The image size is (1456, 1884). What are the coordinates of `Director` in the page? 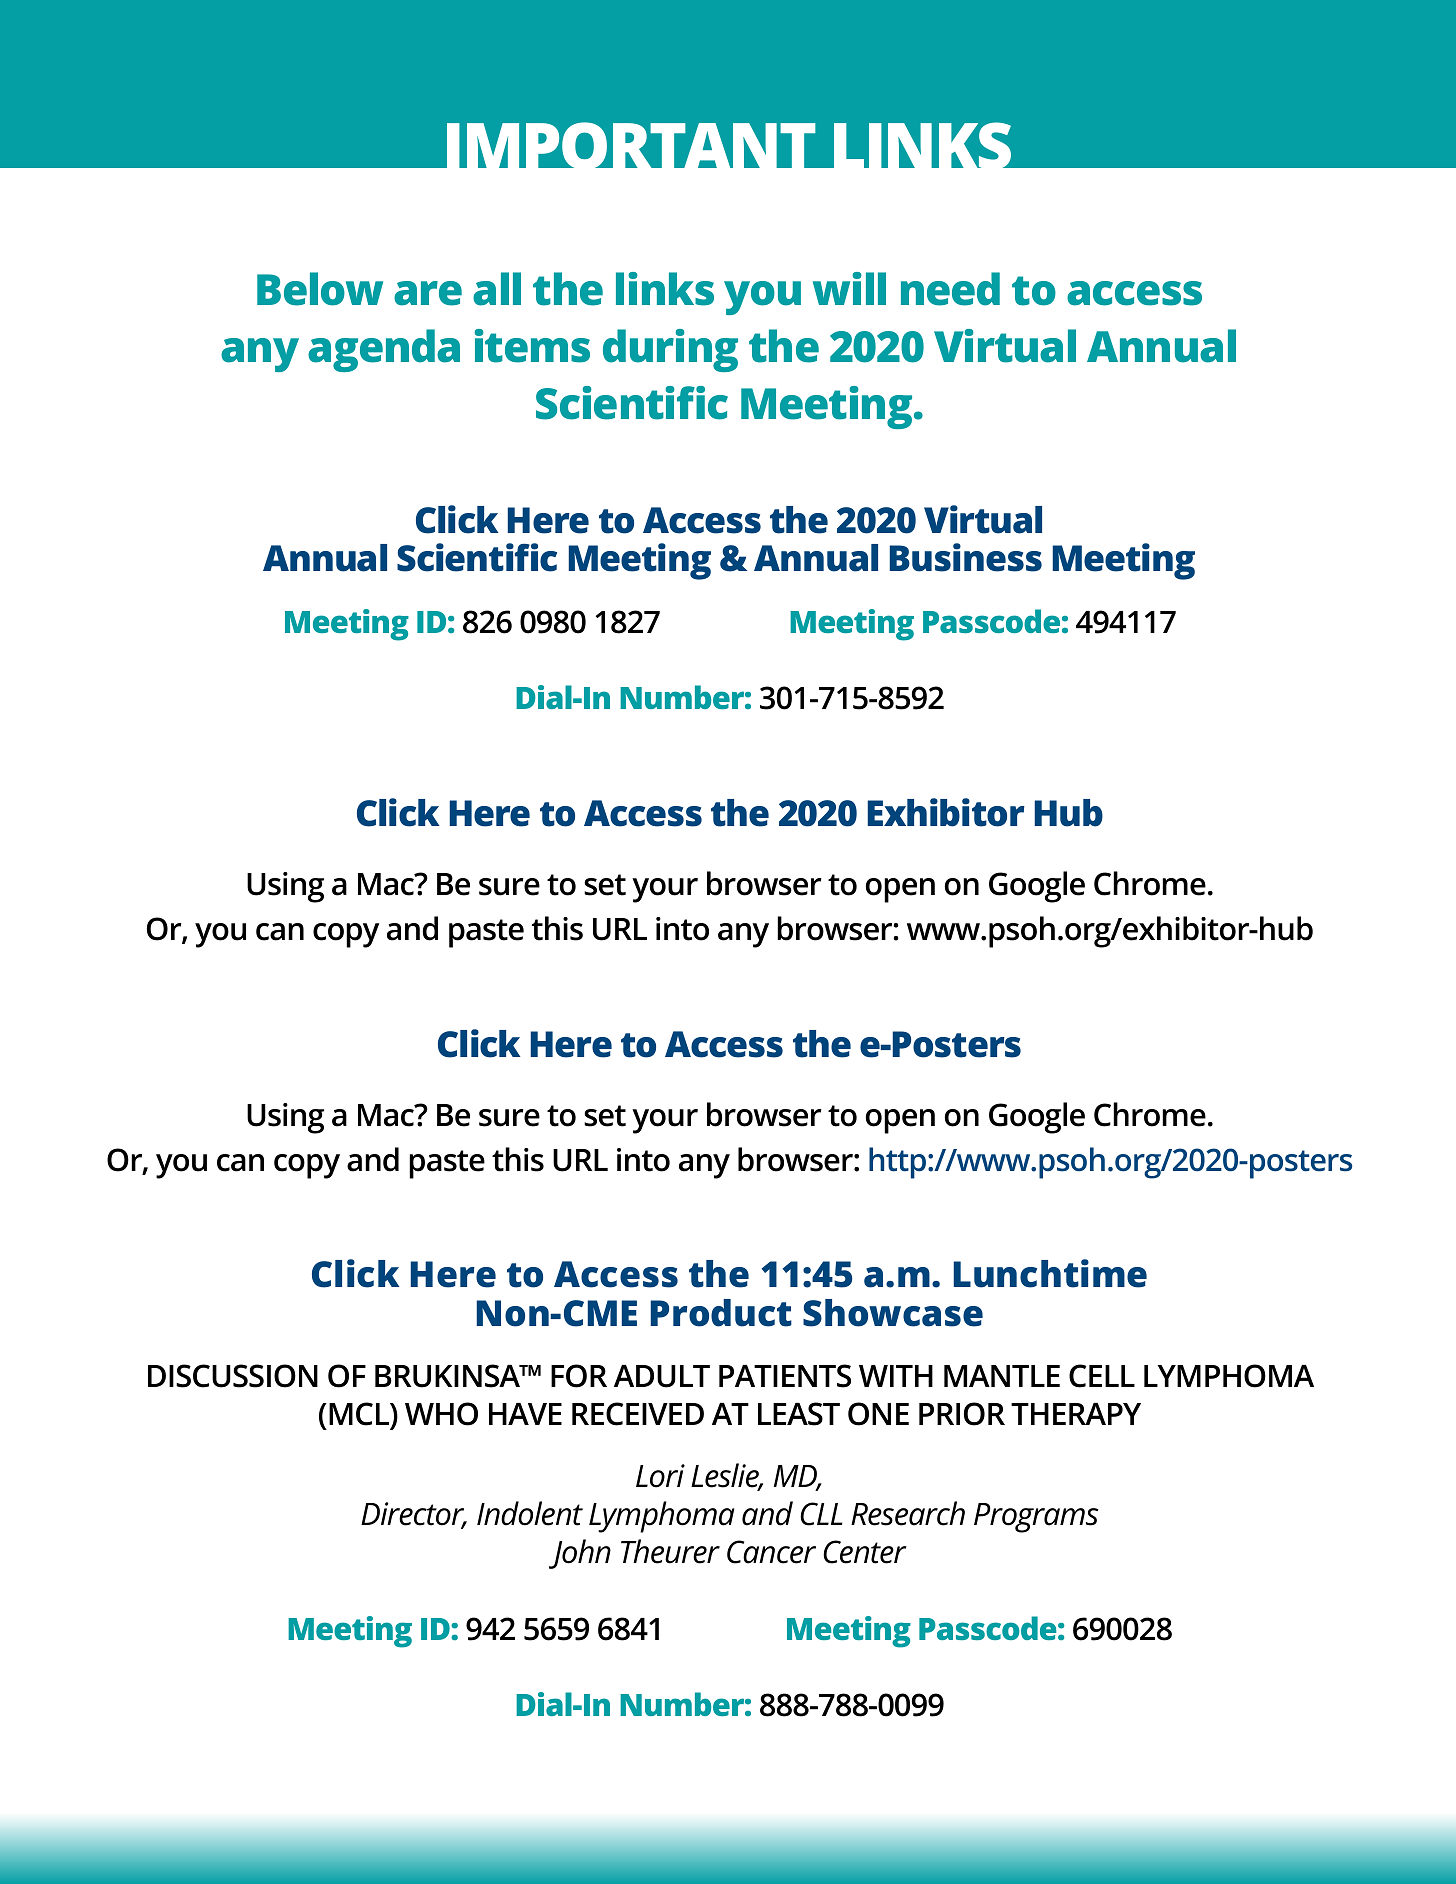 It's located at (414, 1515).
